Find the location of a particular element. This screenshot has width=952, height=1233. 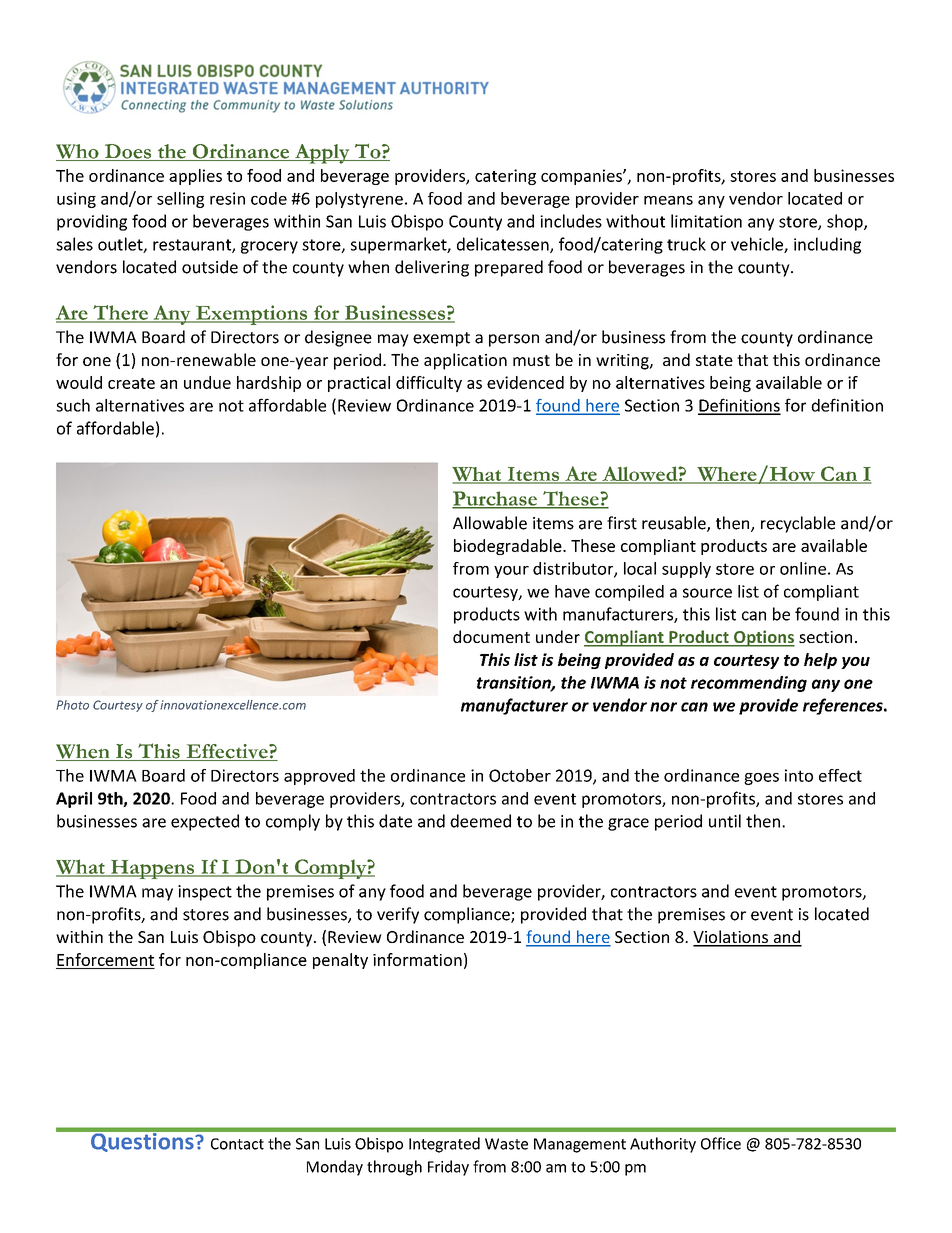

deemed is located at coordinates (480, 821).
